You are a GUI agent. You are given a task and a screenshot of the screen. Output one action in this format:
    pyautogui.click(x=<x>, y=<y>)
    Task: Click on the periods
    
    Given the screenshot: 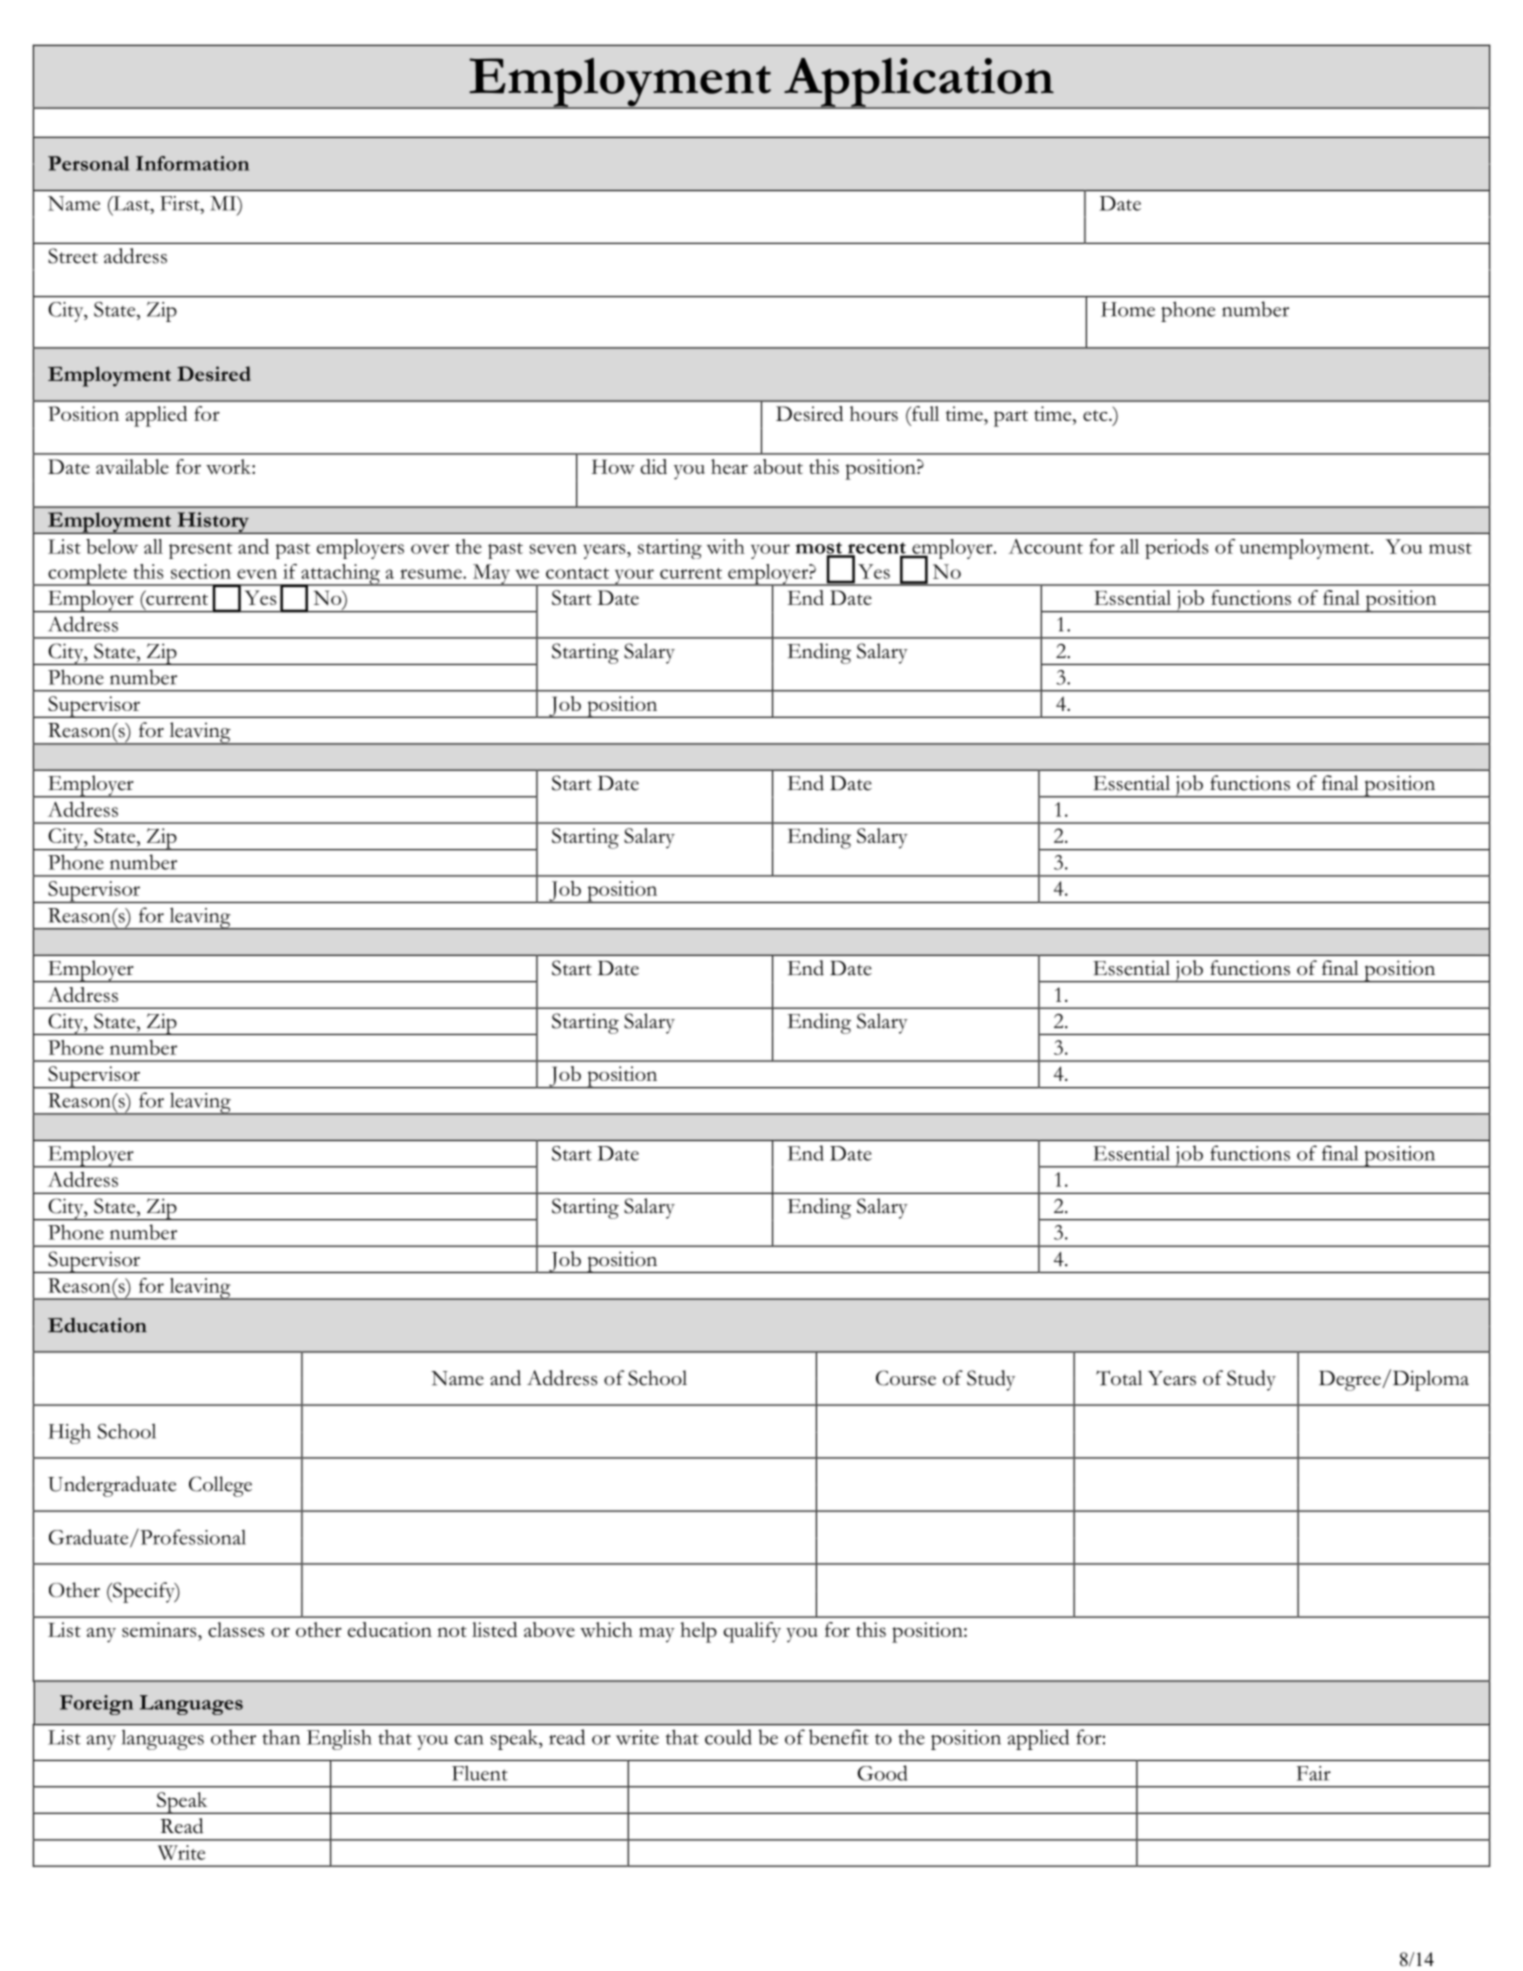 What is the action you would take?
    pyautogui.click(x=1176, y=549)
